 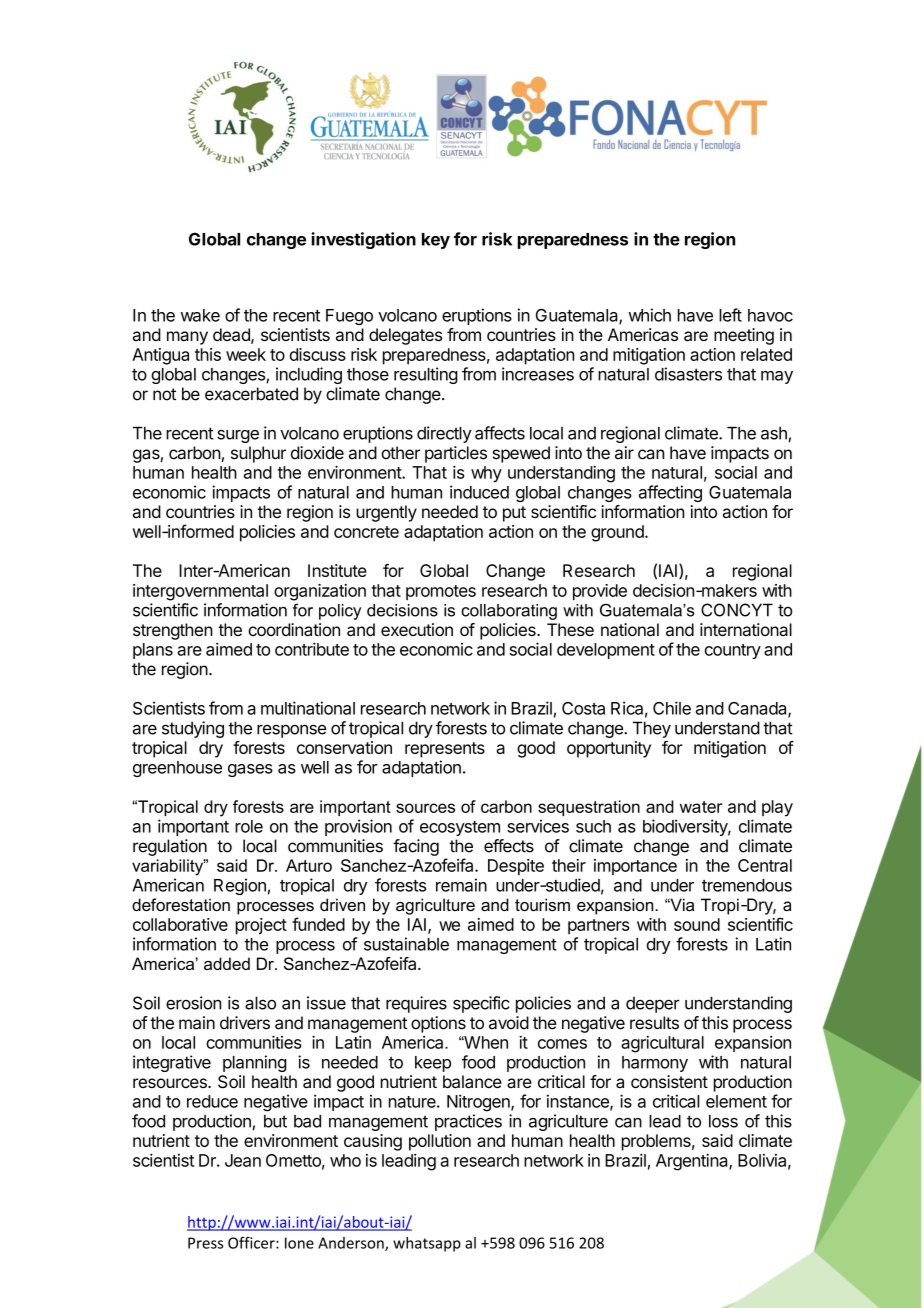 What do you see at coordinates (481, 1004) in the document?
I see `specific` at bounding box center [481, 1004].
